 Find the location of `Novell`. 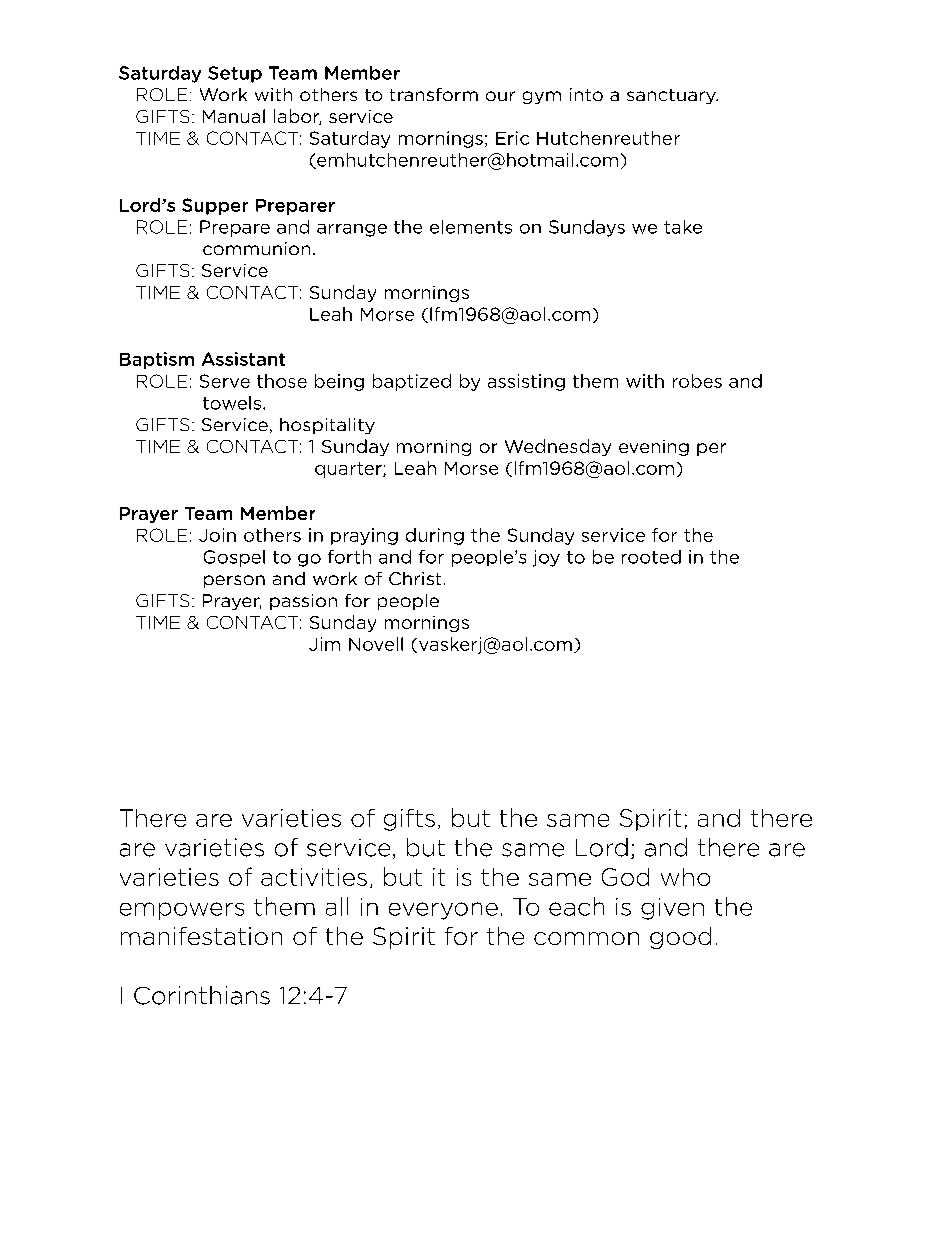

Novell is located at coordinates (376, 644).
